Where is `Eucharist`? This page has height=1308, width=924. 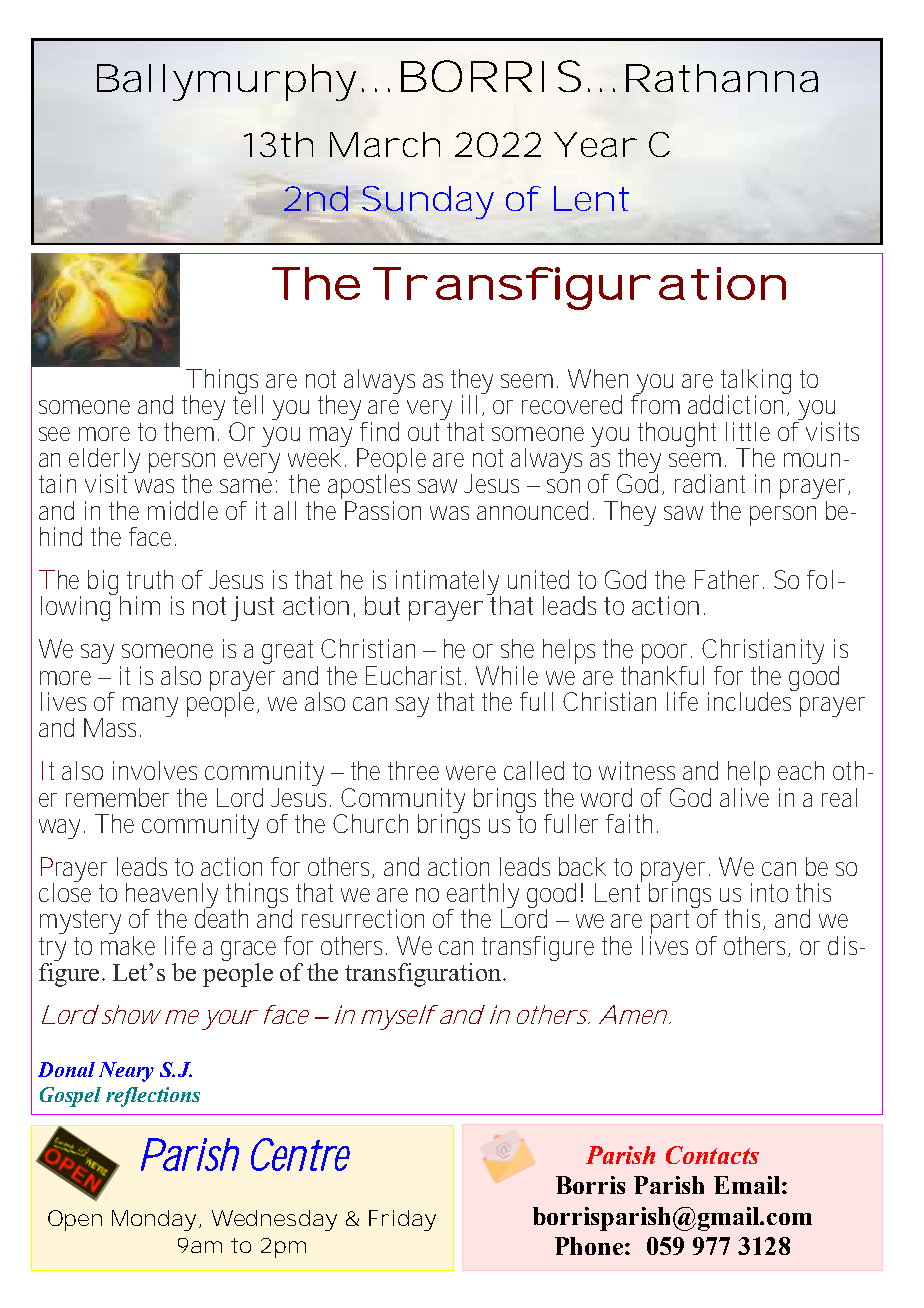 Eucharist is located at coordinates (416, 675).
